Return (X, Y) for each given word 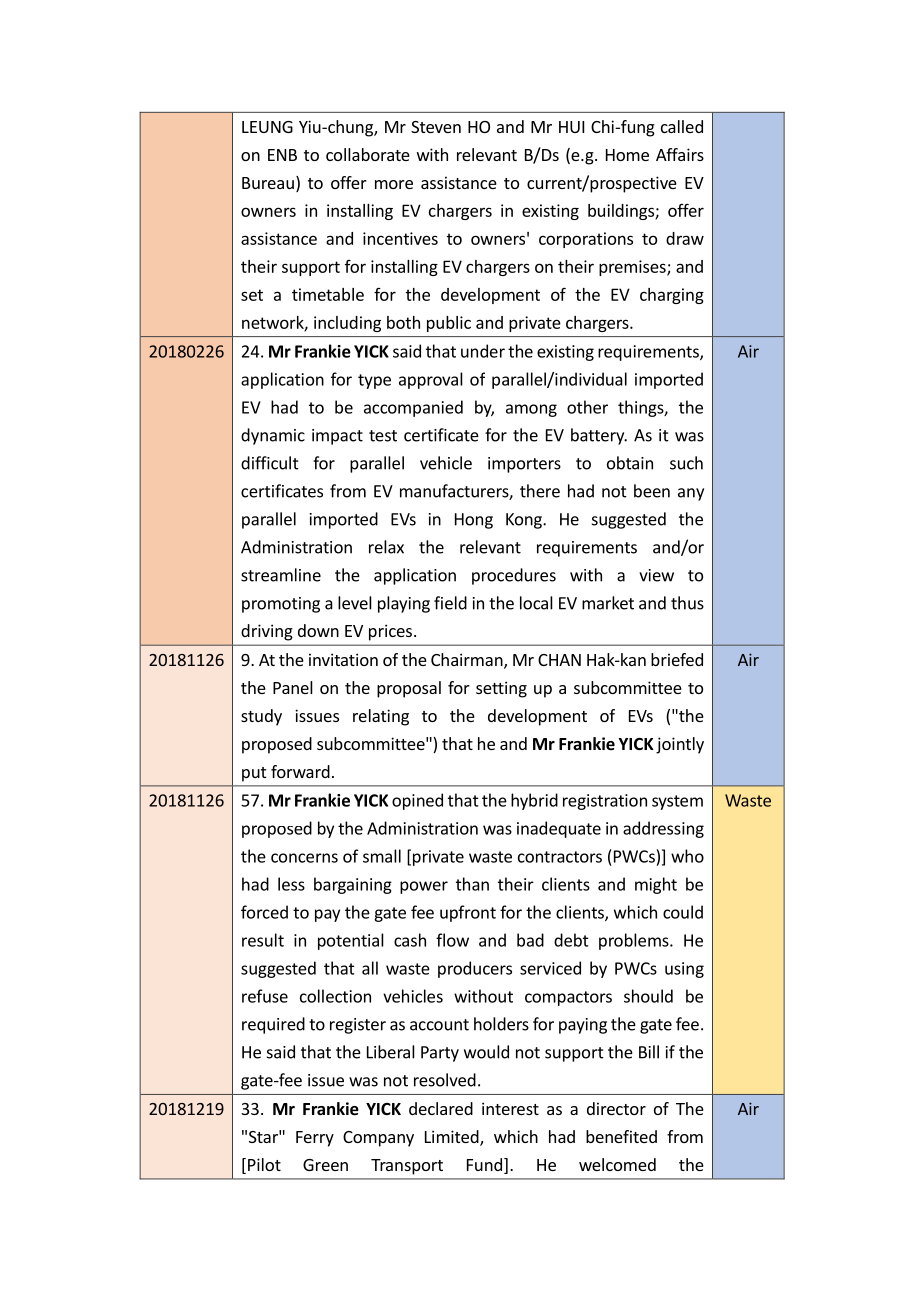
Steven (436, 127)
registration (605, 802)
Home (627, 155)
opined (417, 801)
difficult (270, 463)
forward (300, 771)
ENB (282, 155)
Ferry (315, 1139)
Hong (474, 521)
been (652, 491)
